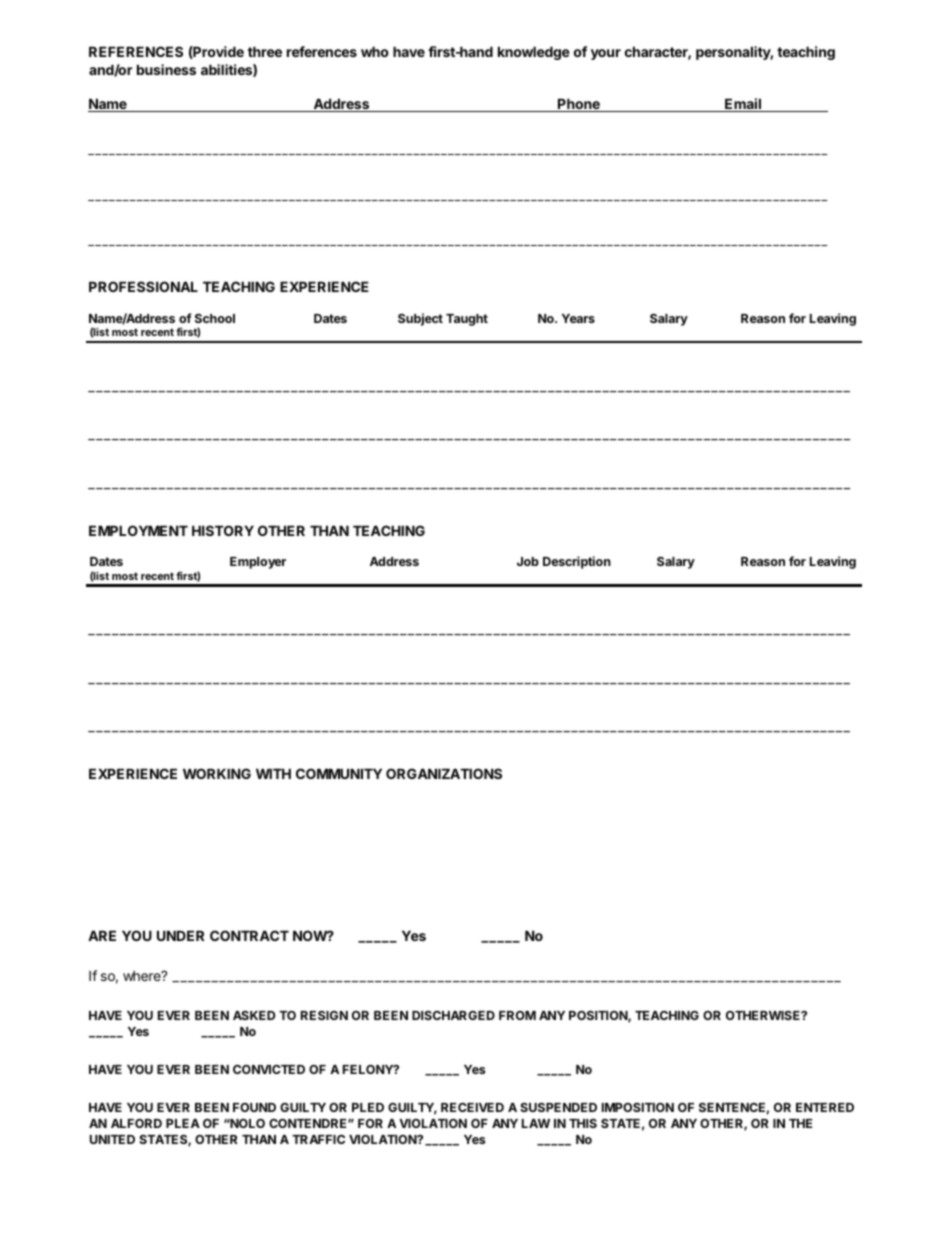 This screenshot has height=1233, width=952. I want to click on RECEIVED, so click(472, 1107).
